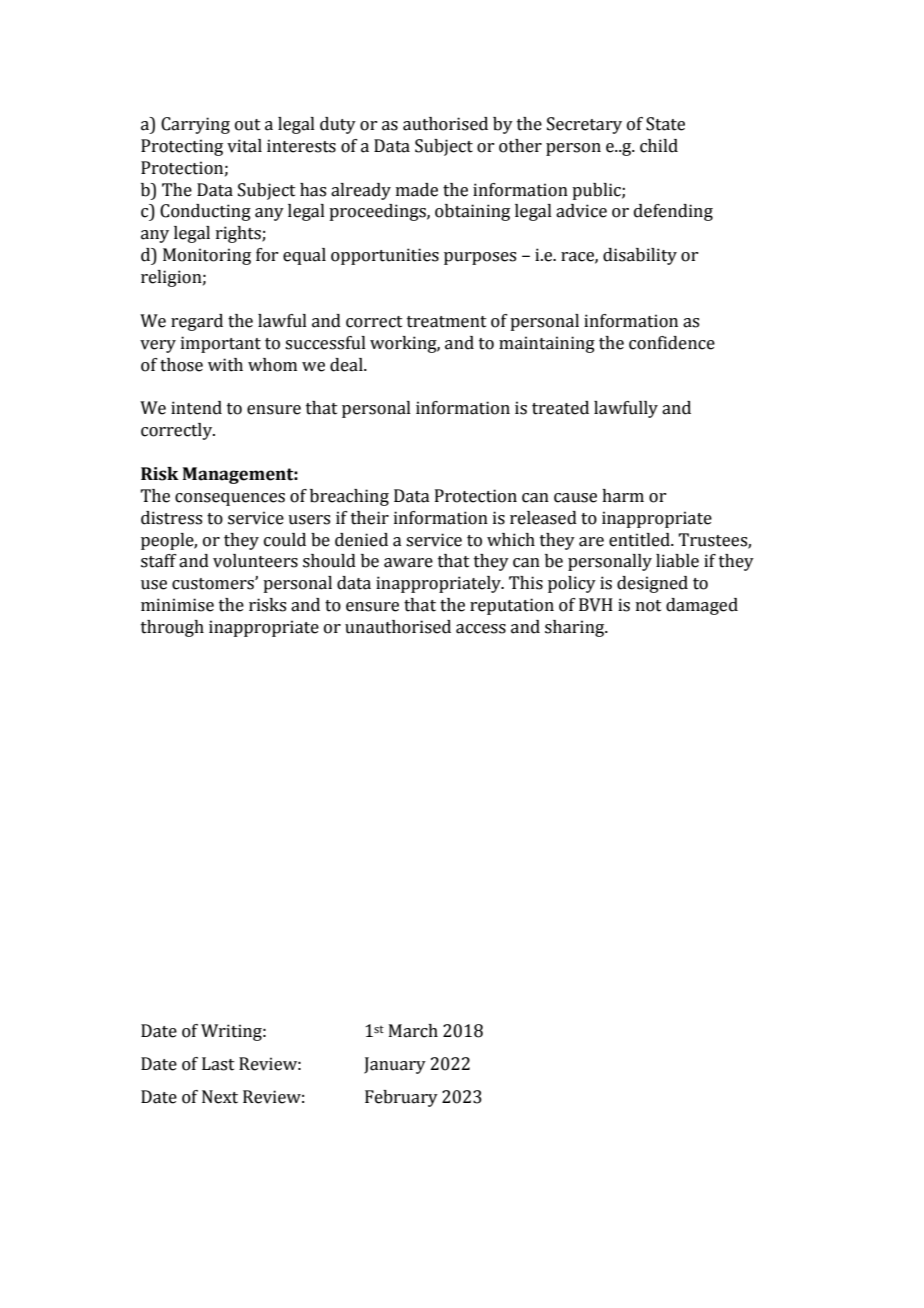  Describe the element at coordinates (481, 629) in the screenshot. I see `access` at that location.
